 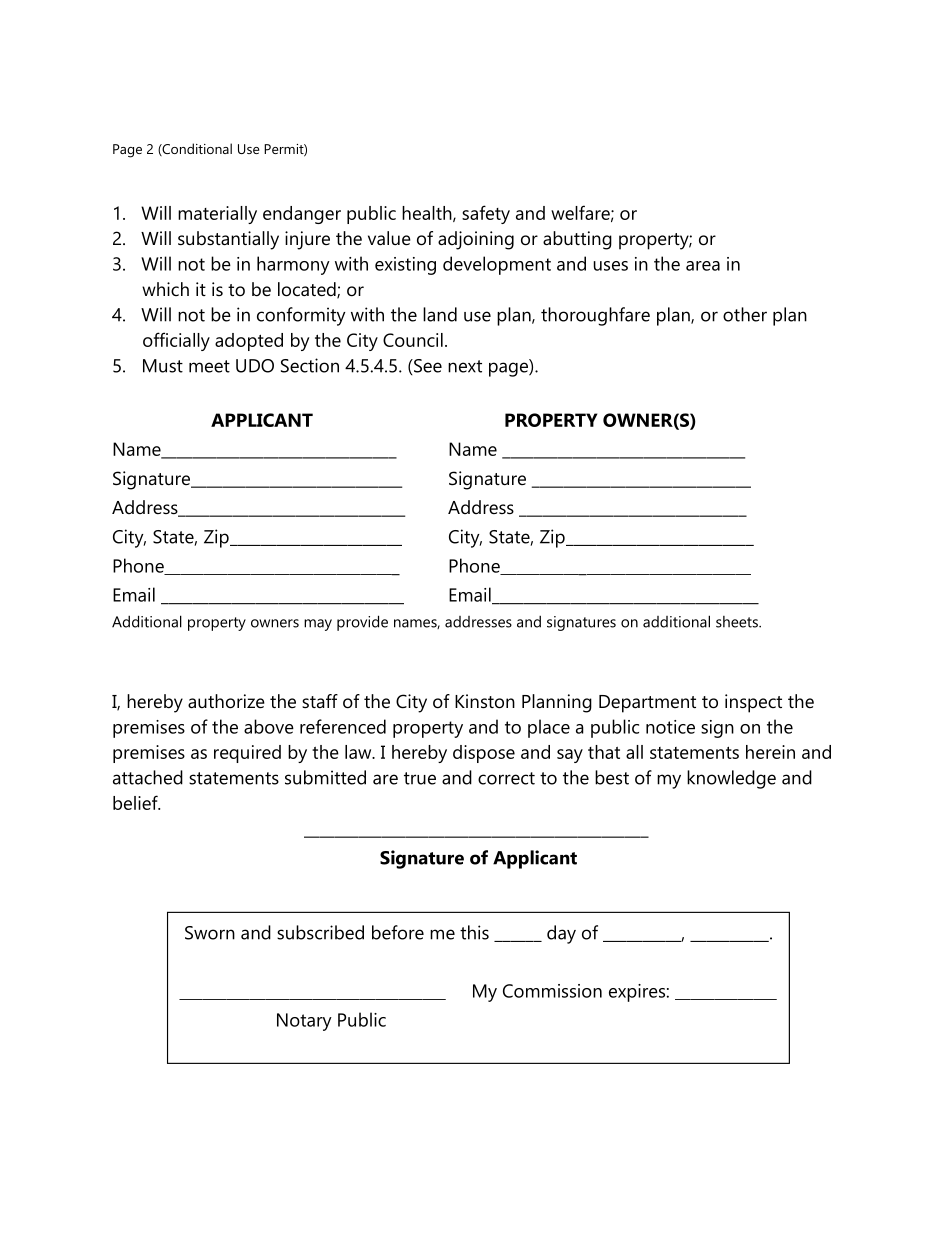 What do you see at coordinates (209, 366) in the screenshot?
I see `meet` at bounding box center [209, 366].
